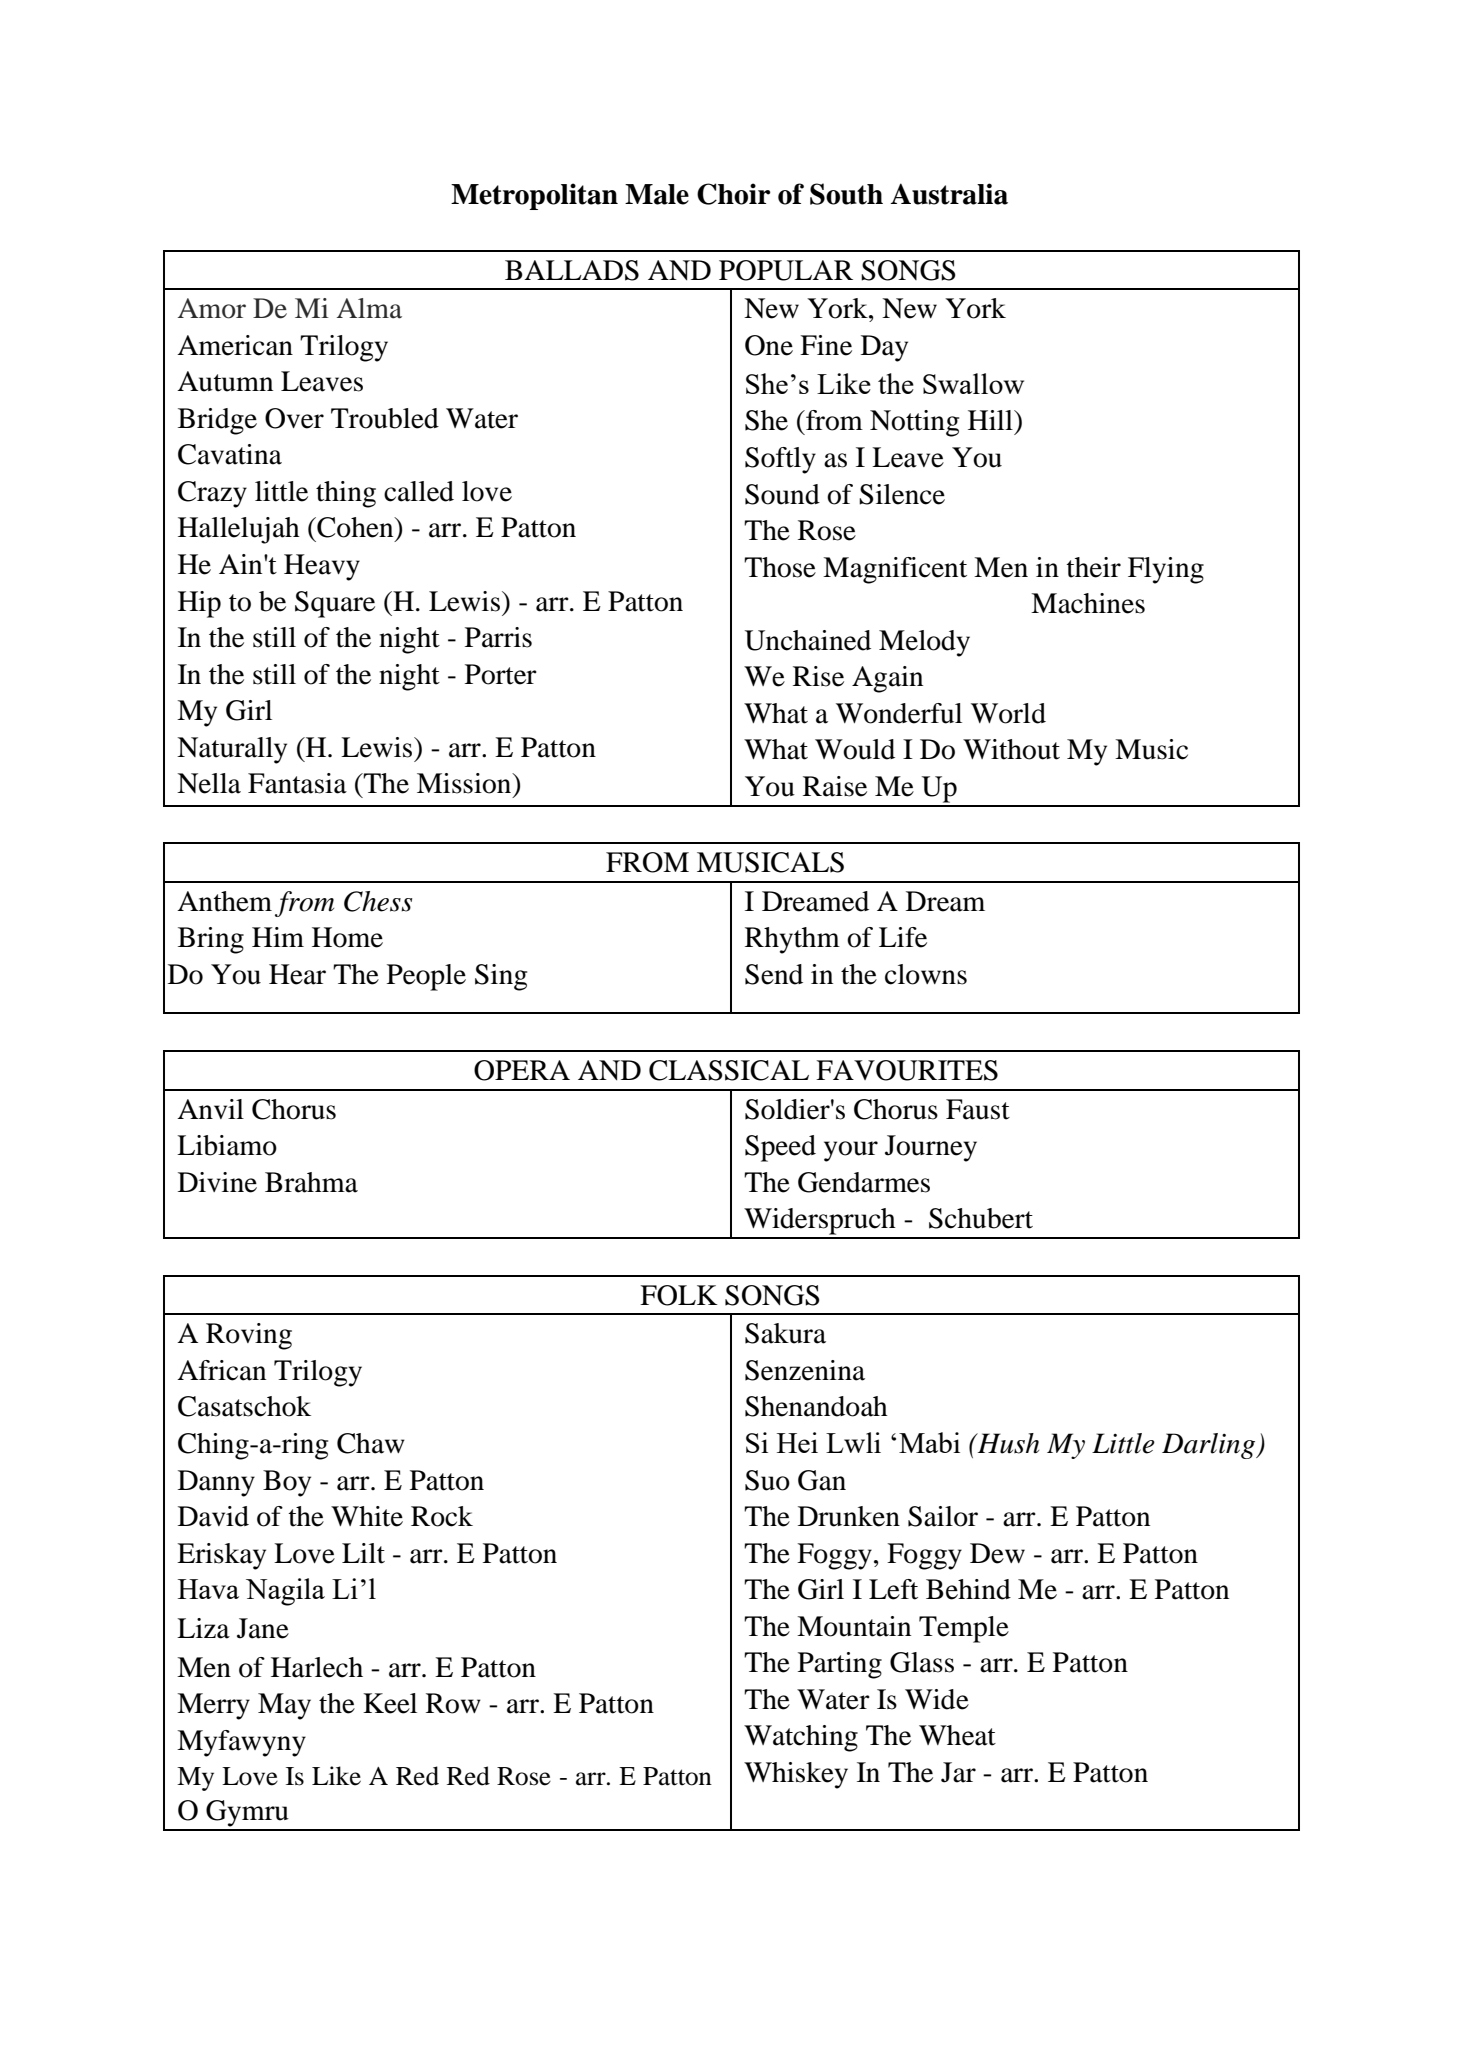  Describe the element at coordinates (284, 1706) in the screenshot. I see `May` at that location.
